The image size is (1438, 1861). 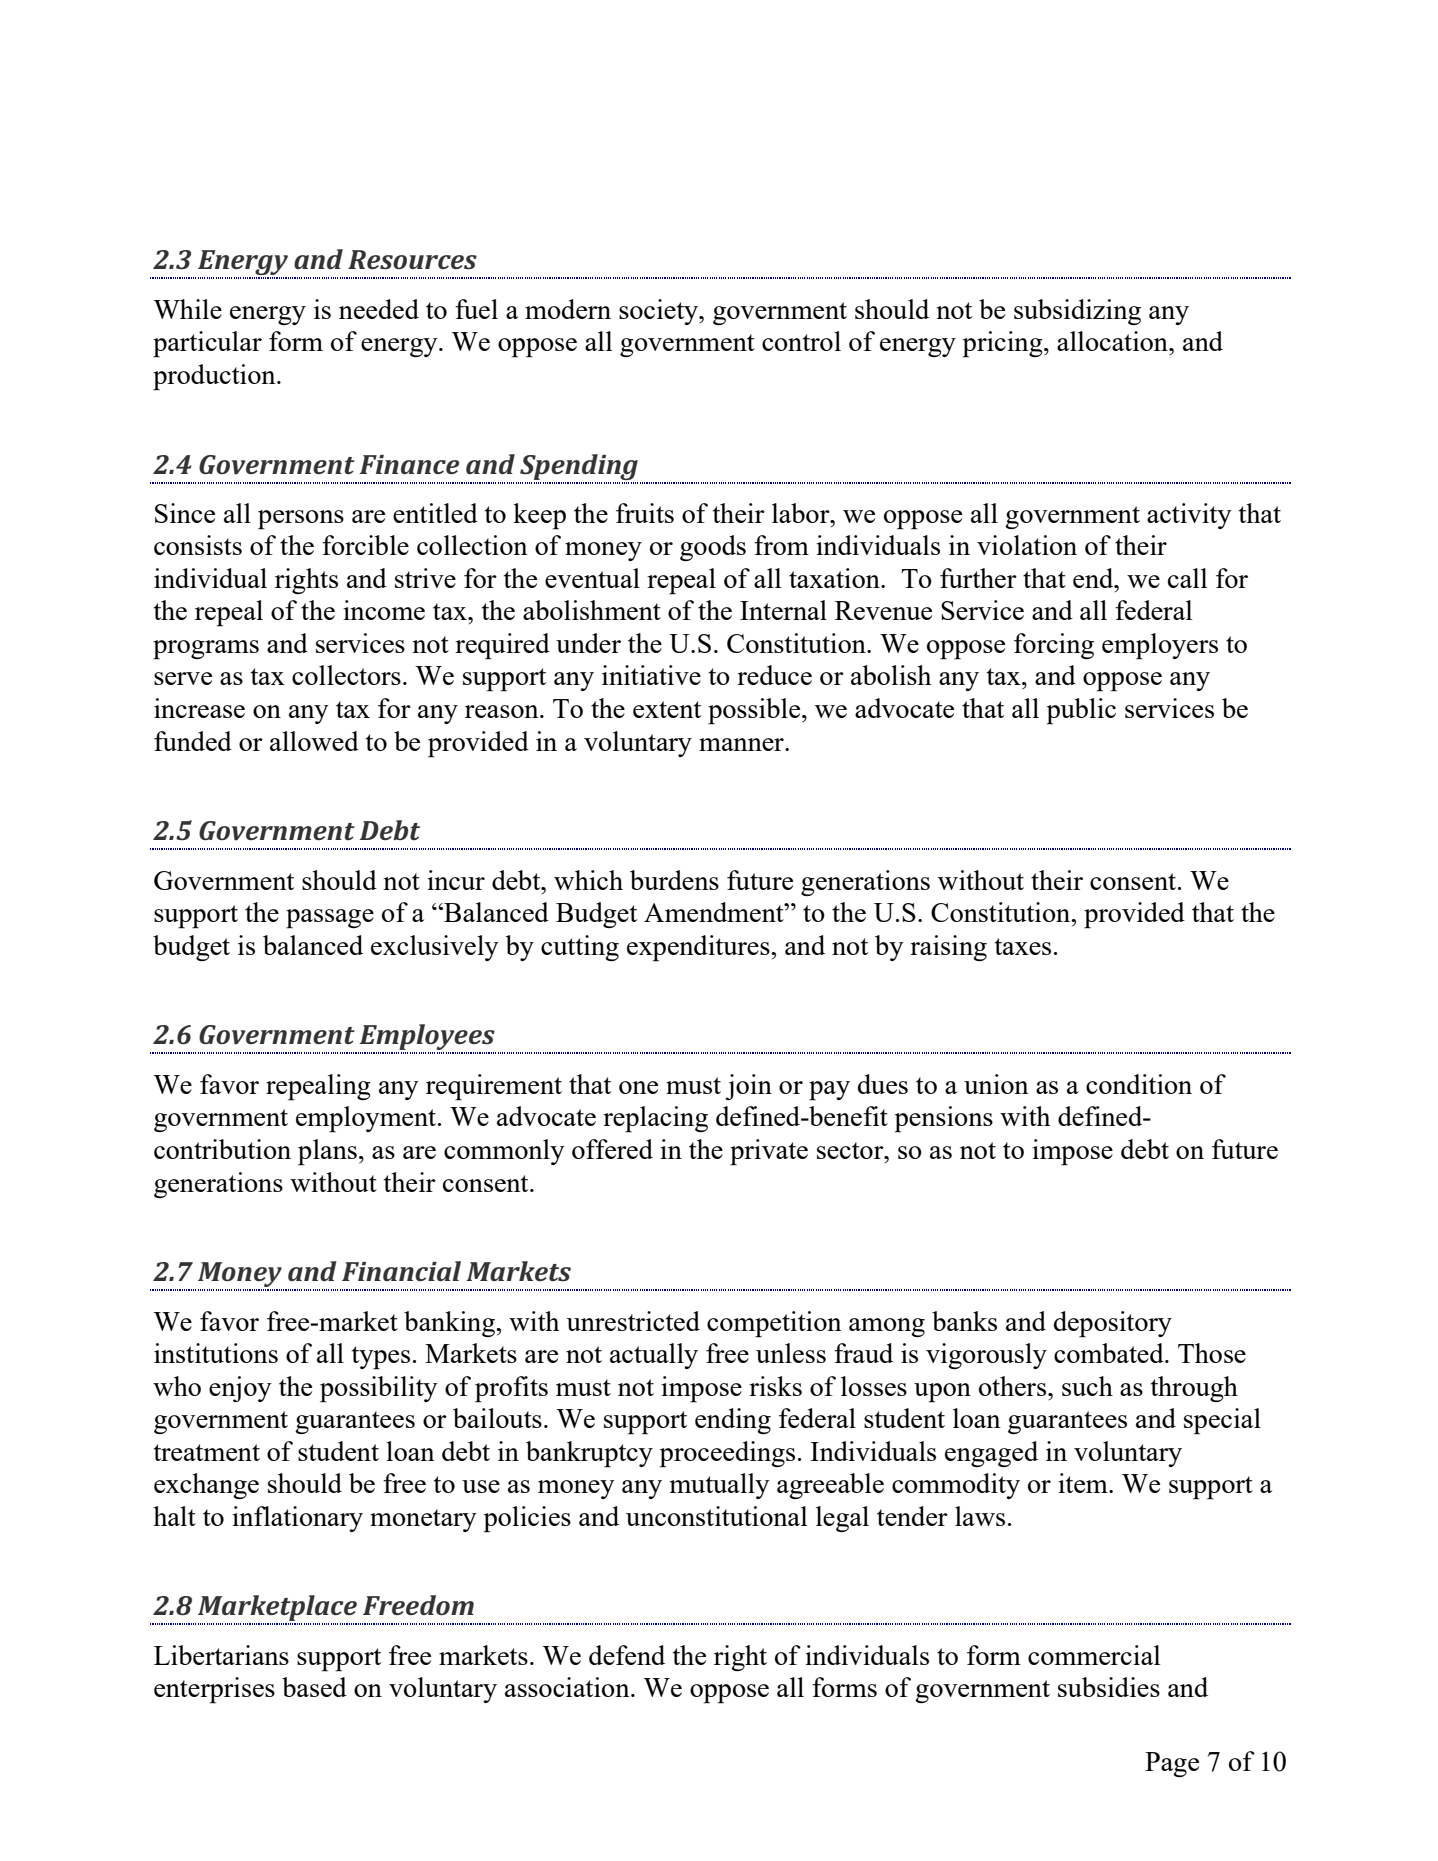 I want to click on unrestricted, so click(x=633, y=1321).
